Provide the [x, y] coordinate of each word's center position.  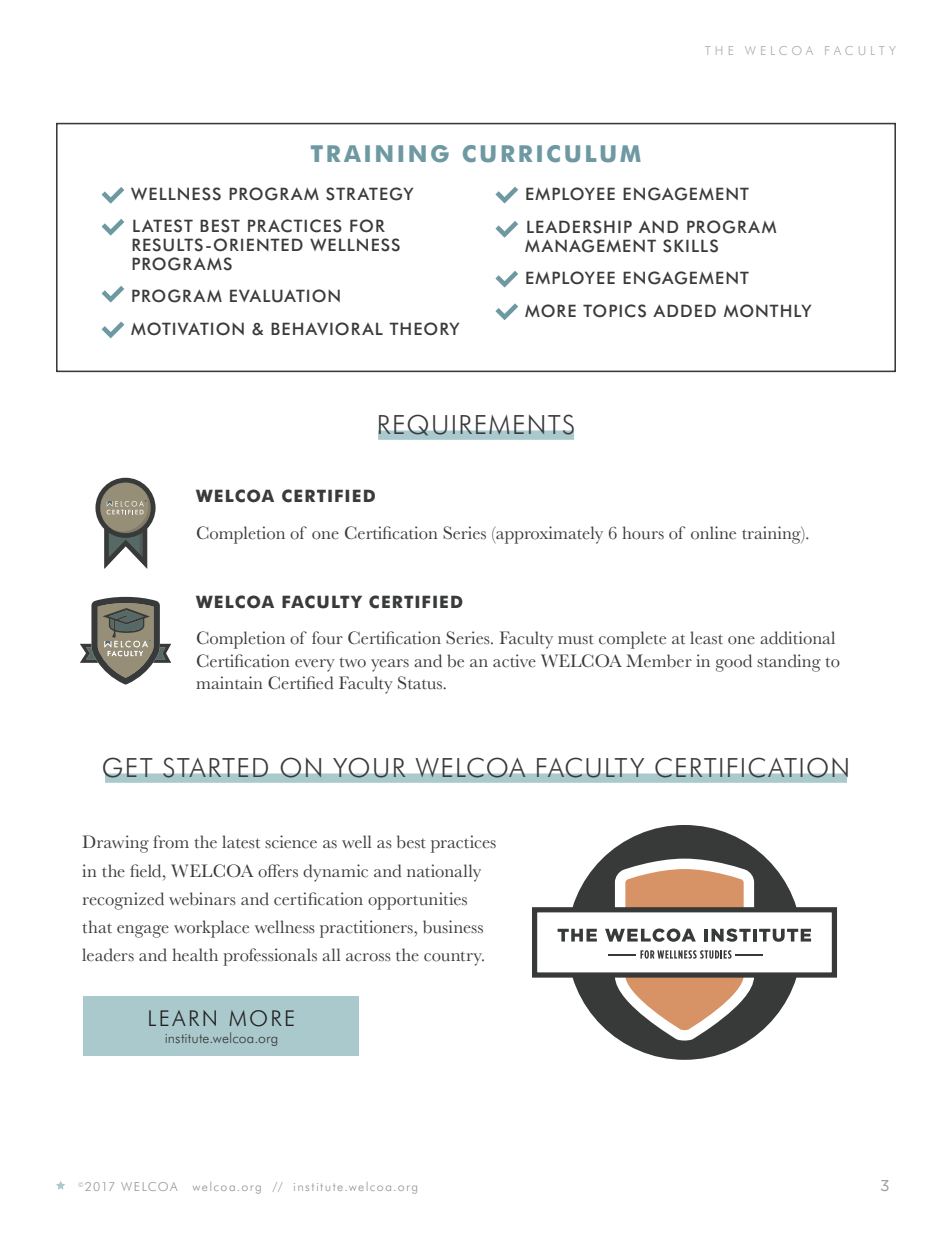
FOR [367, 226]
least [706, 638]
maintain [229, 683]
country [454, 958]
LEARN [182, 1018]
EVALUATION [285, 296]
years [390, 665]
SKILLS [690, 246]
